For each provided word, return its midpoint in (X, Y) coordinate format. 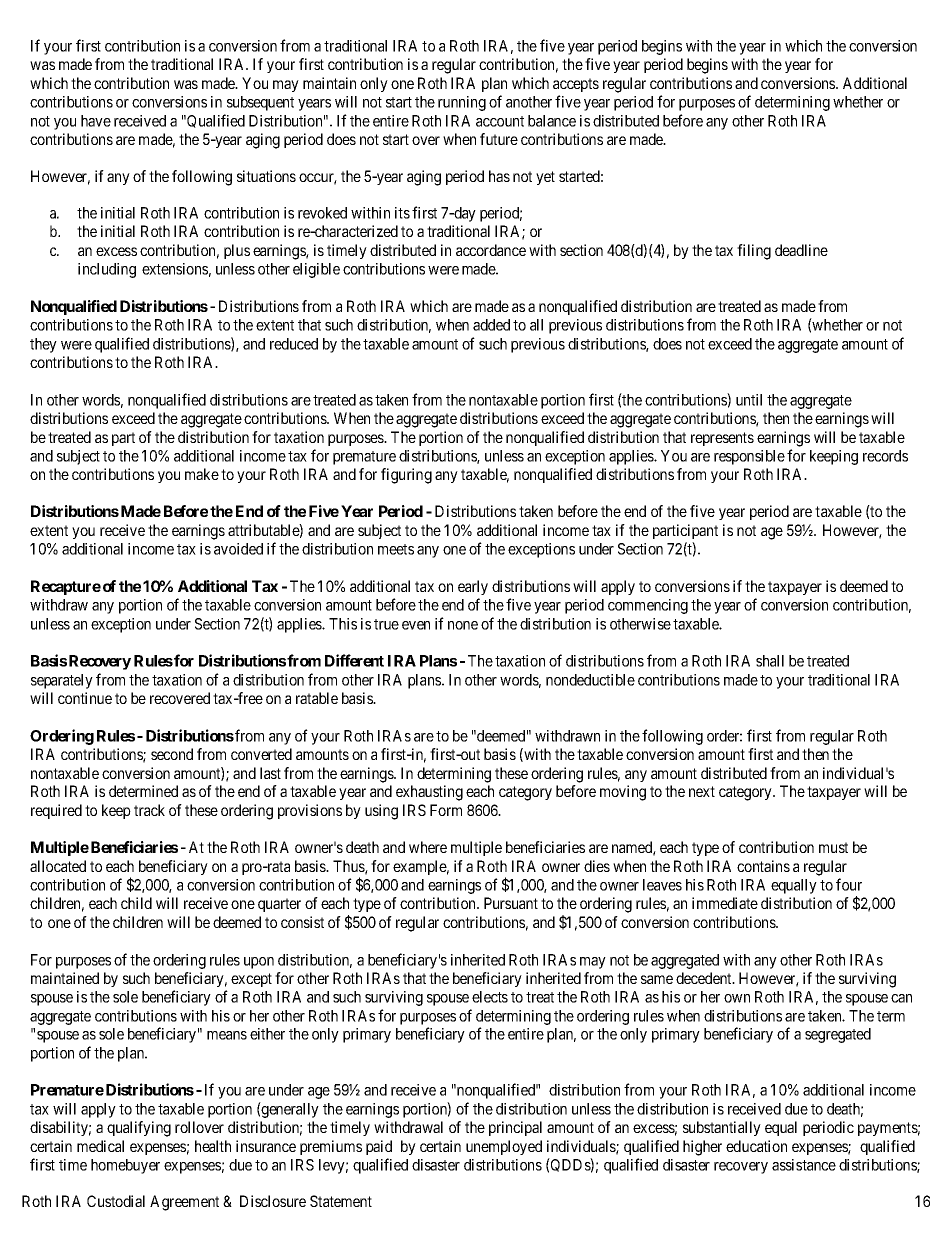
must (833, 847)
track (149, 810)
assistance (804, 1165)
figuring (406, 476)
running (462, 103)
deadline (801, 250)
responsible (749, 457)
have (96, 121)
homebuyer (125, 1166)
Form (446, 810)
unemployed (504, 1147)
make (202, 474)
